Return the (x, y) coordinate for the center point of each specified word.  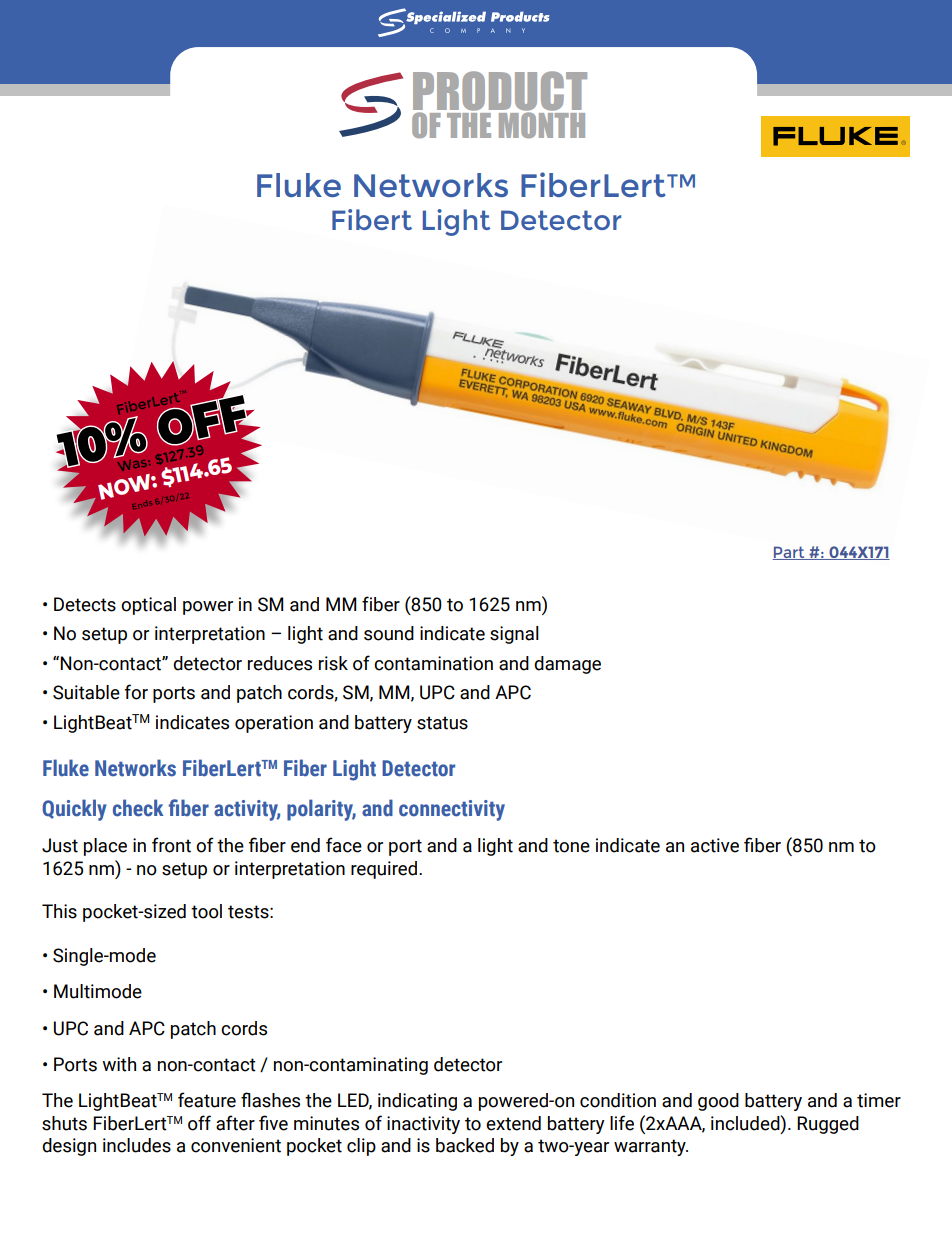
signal (514, 635)
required (384, 870)
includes (137, 1145)
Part (789, 553)
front (171, 845)
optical (148, 606)
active (715, 845)
